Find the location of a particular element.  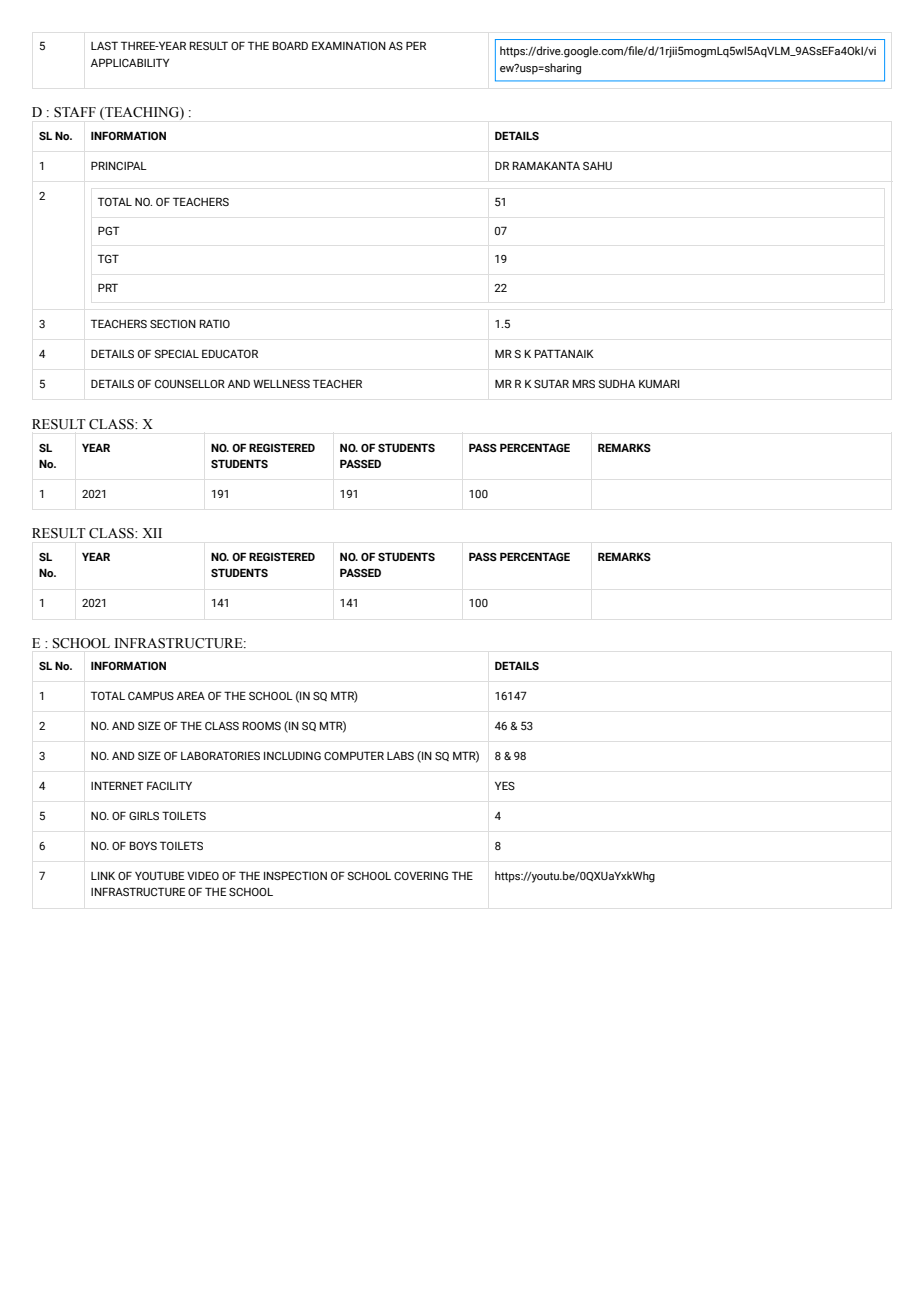

RATIO is located at coordinates (215, 323).
